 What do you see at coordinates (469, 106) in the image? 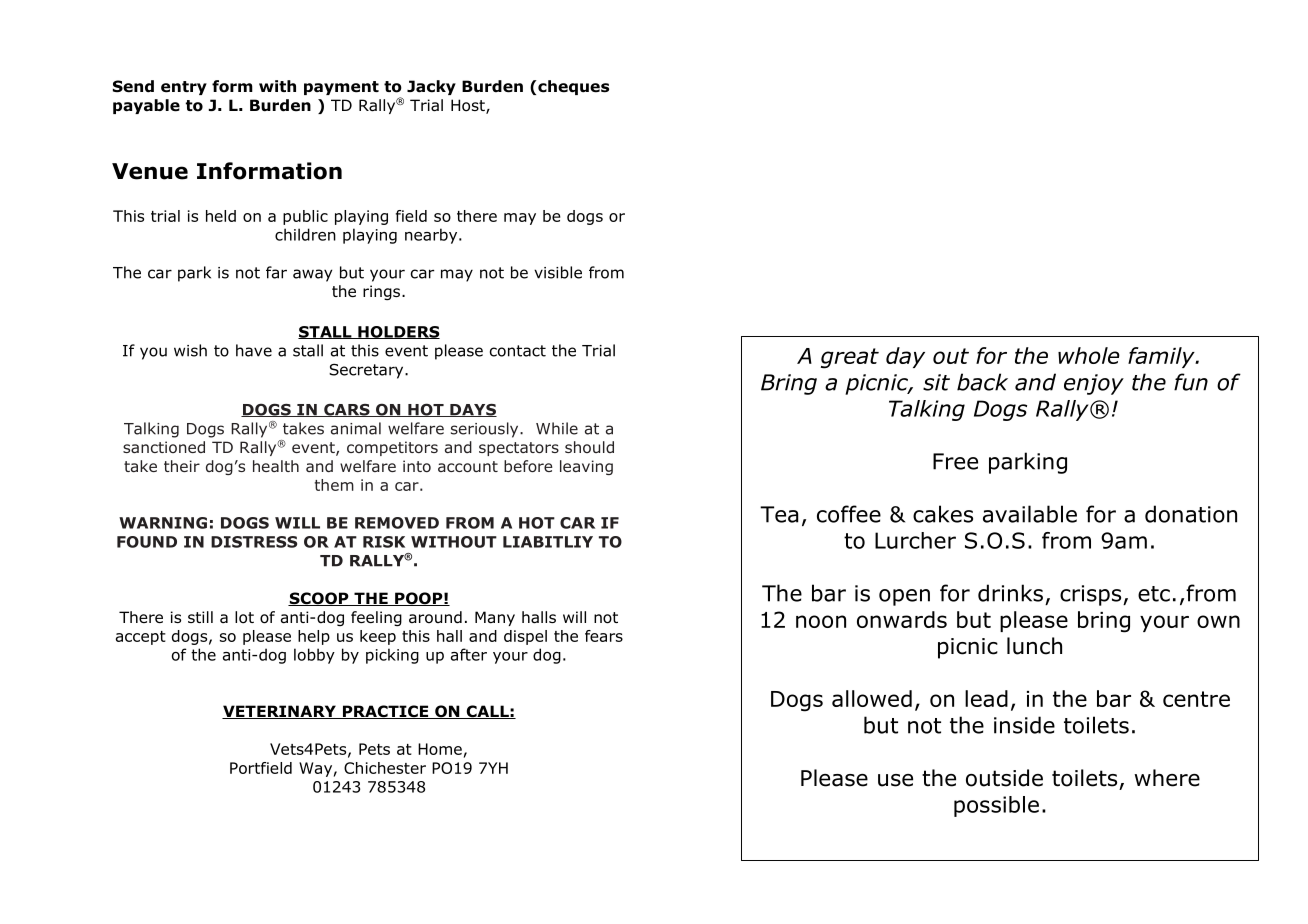
I see `Host` at bounding box center [469, 106].
